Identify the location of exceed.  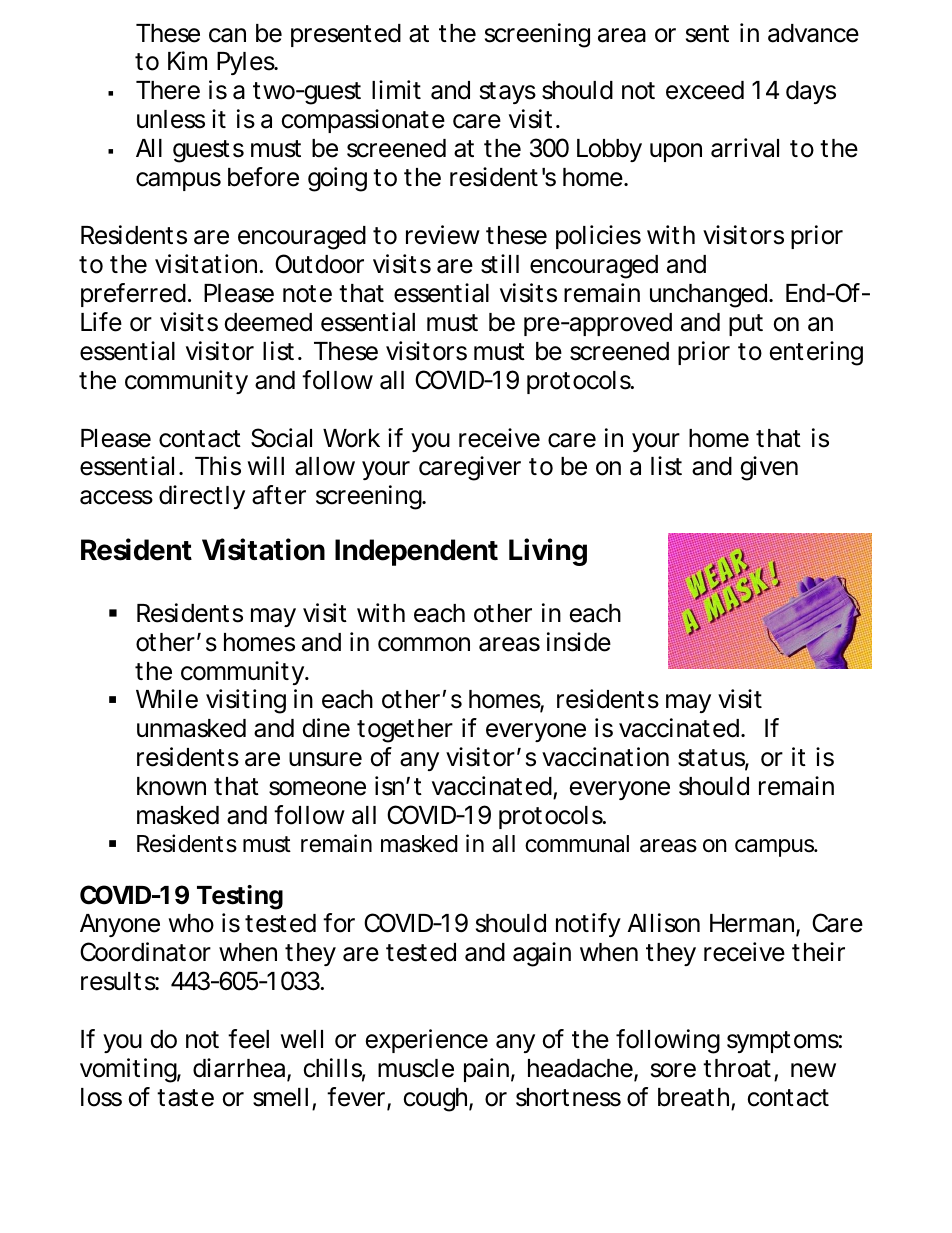
(705, 90).
